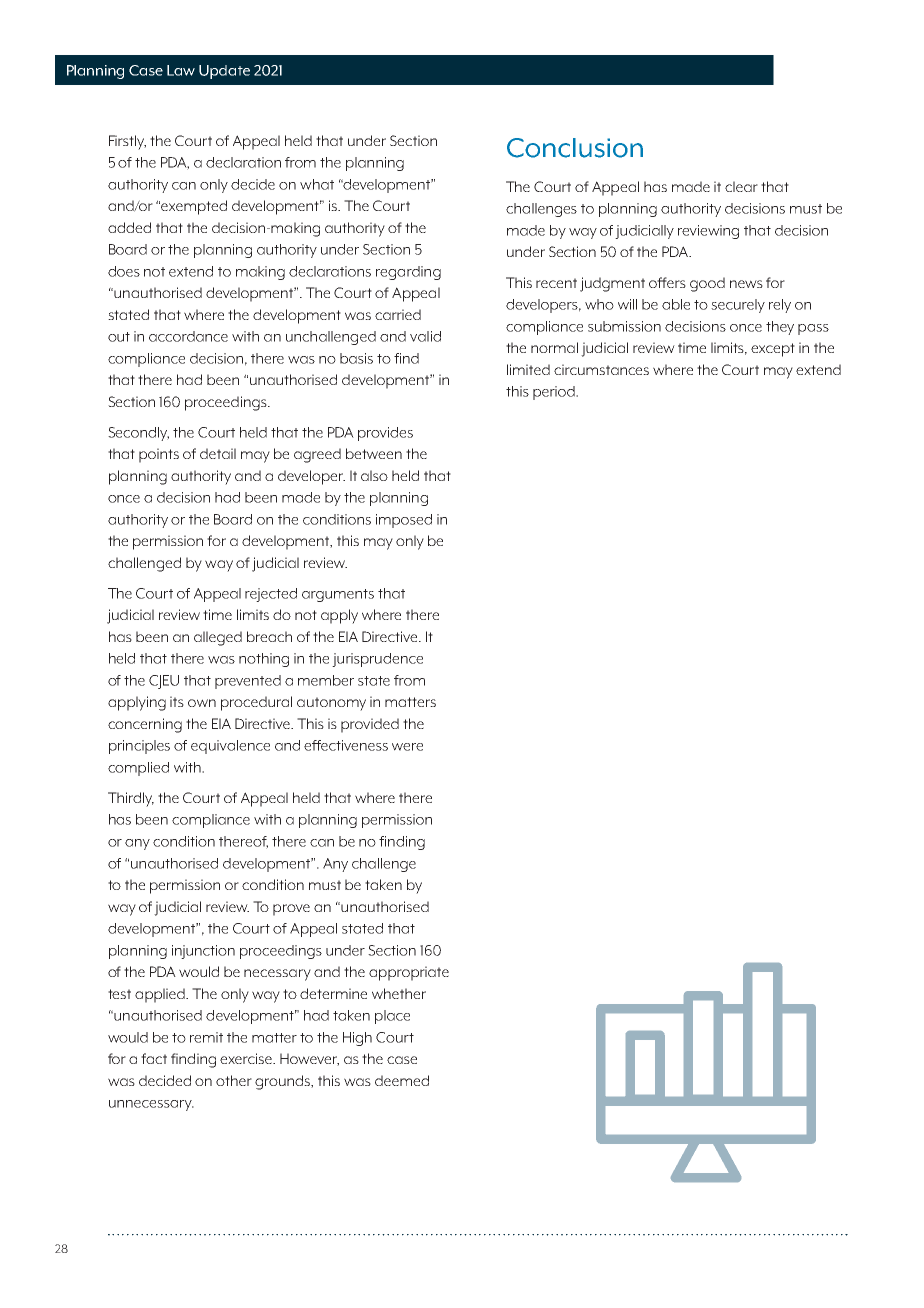 Image resolution: width=924 pixels, height=1308 pixels. I want to click on rejected, so click(271, 595).
